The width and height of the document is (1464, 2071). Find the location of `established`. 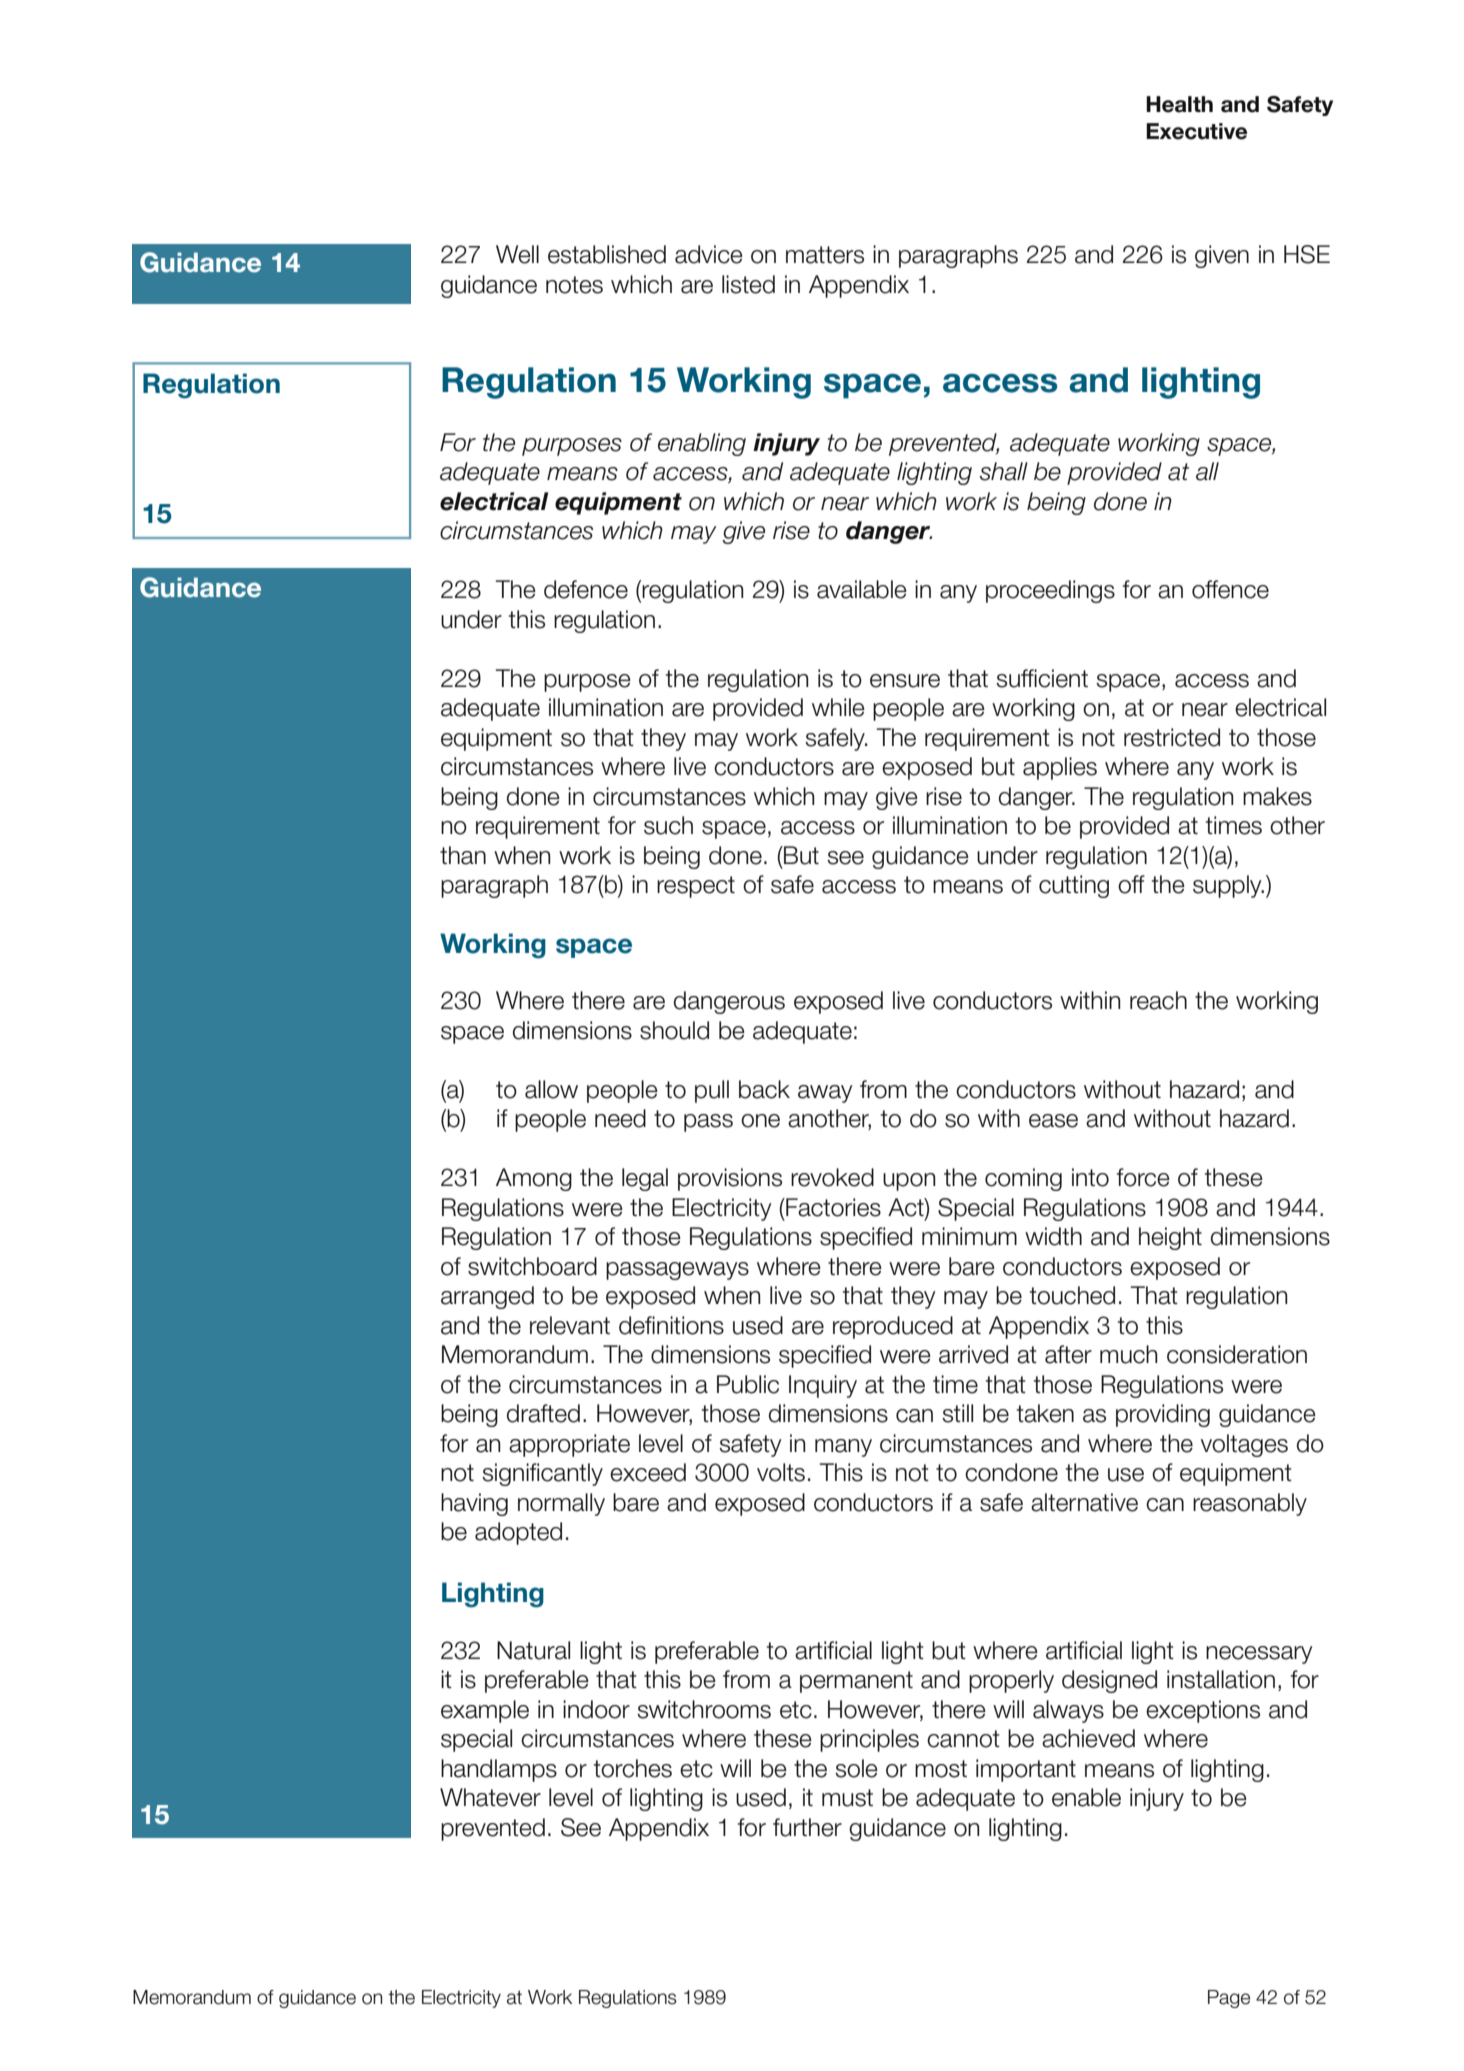

established is located at coordinates (607, 254).
